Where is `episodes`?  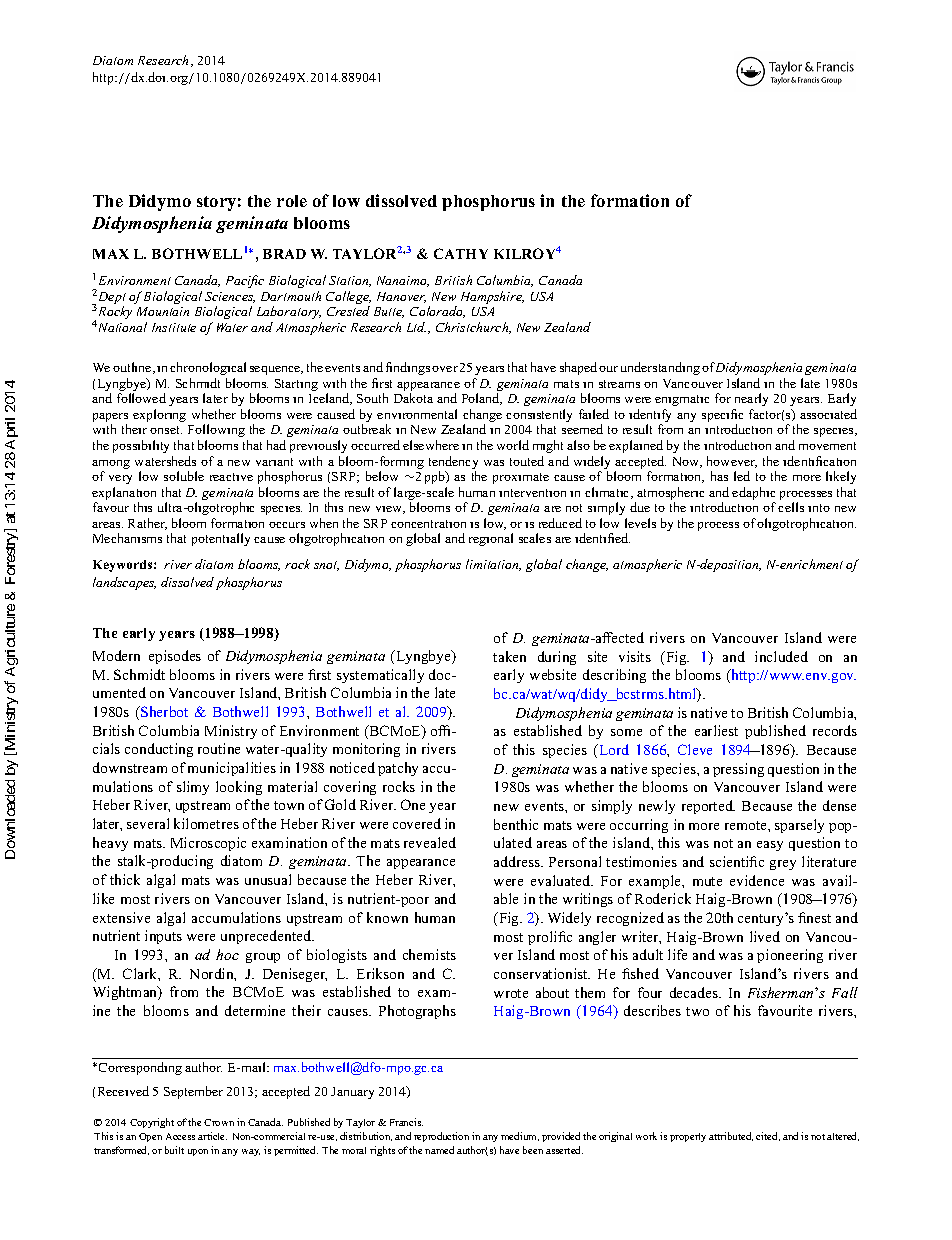 episodes is located at coordinates (175, 657).
